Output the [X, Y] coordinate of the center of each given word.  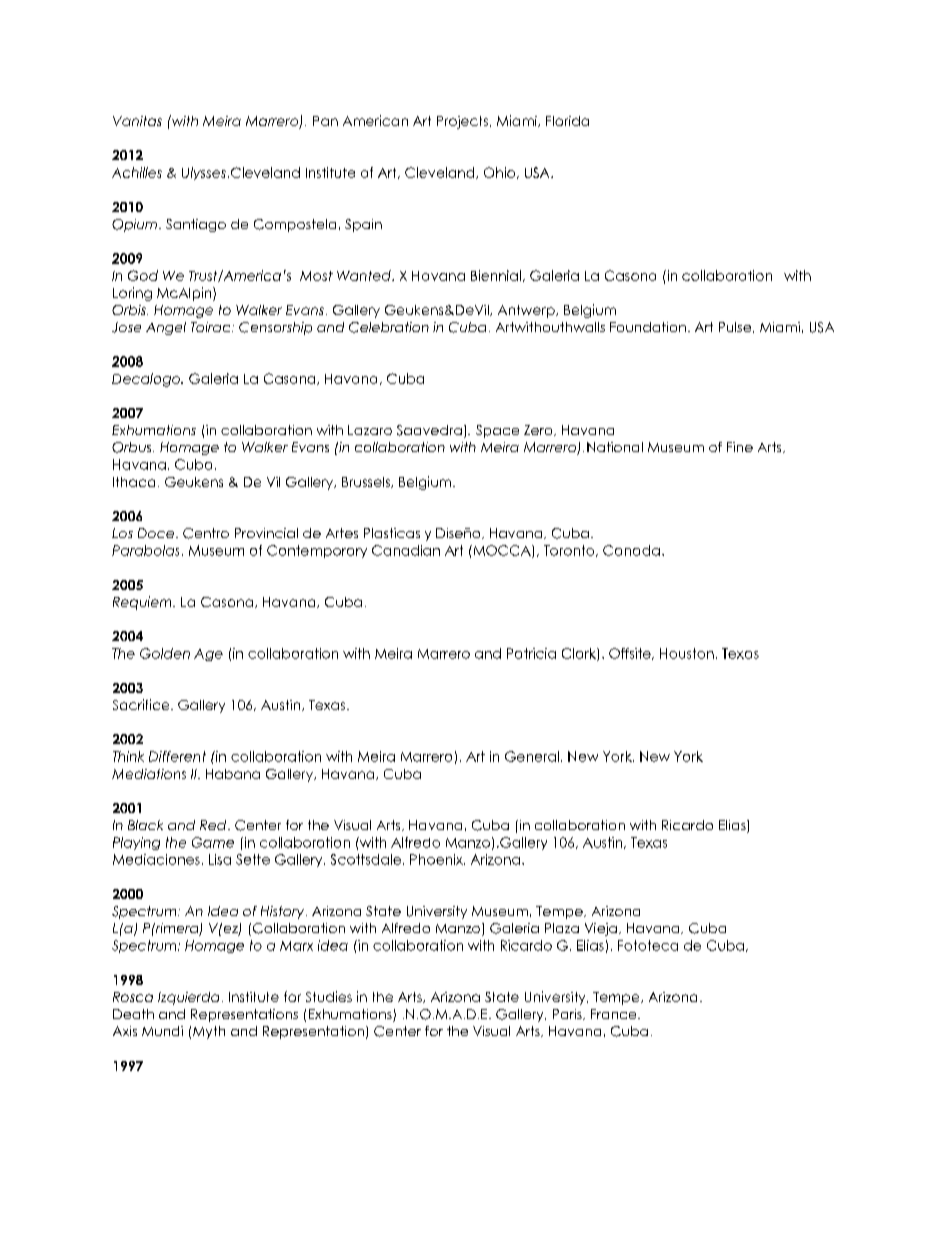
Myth [209, 1032]
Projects [462, 122]
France [615, 1014]
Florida [567, 121]
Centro [206, 533]
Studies [329, 996]
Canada [631, 550]
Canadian [406, 550]
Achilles [137, 172]
